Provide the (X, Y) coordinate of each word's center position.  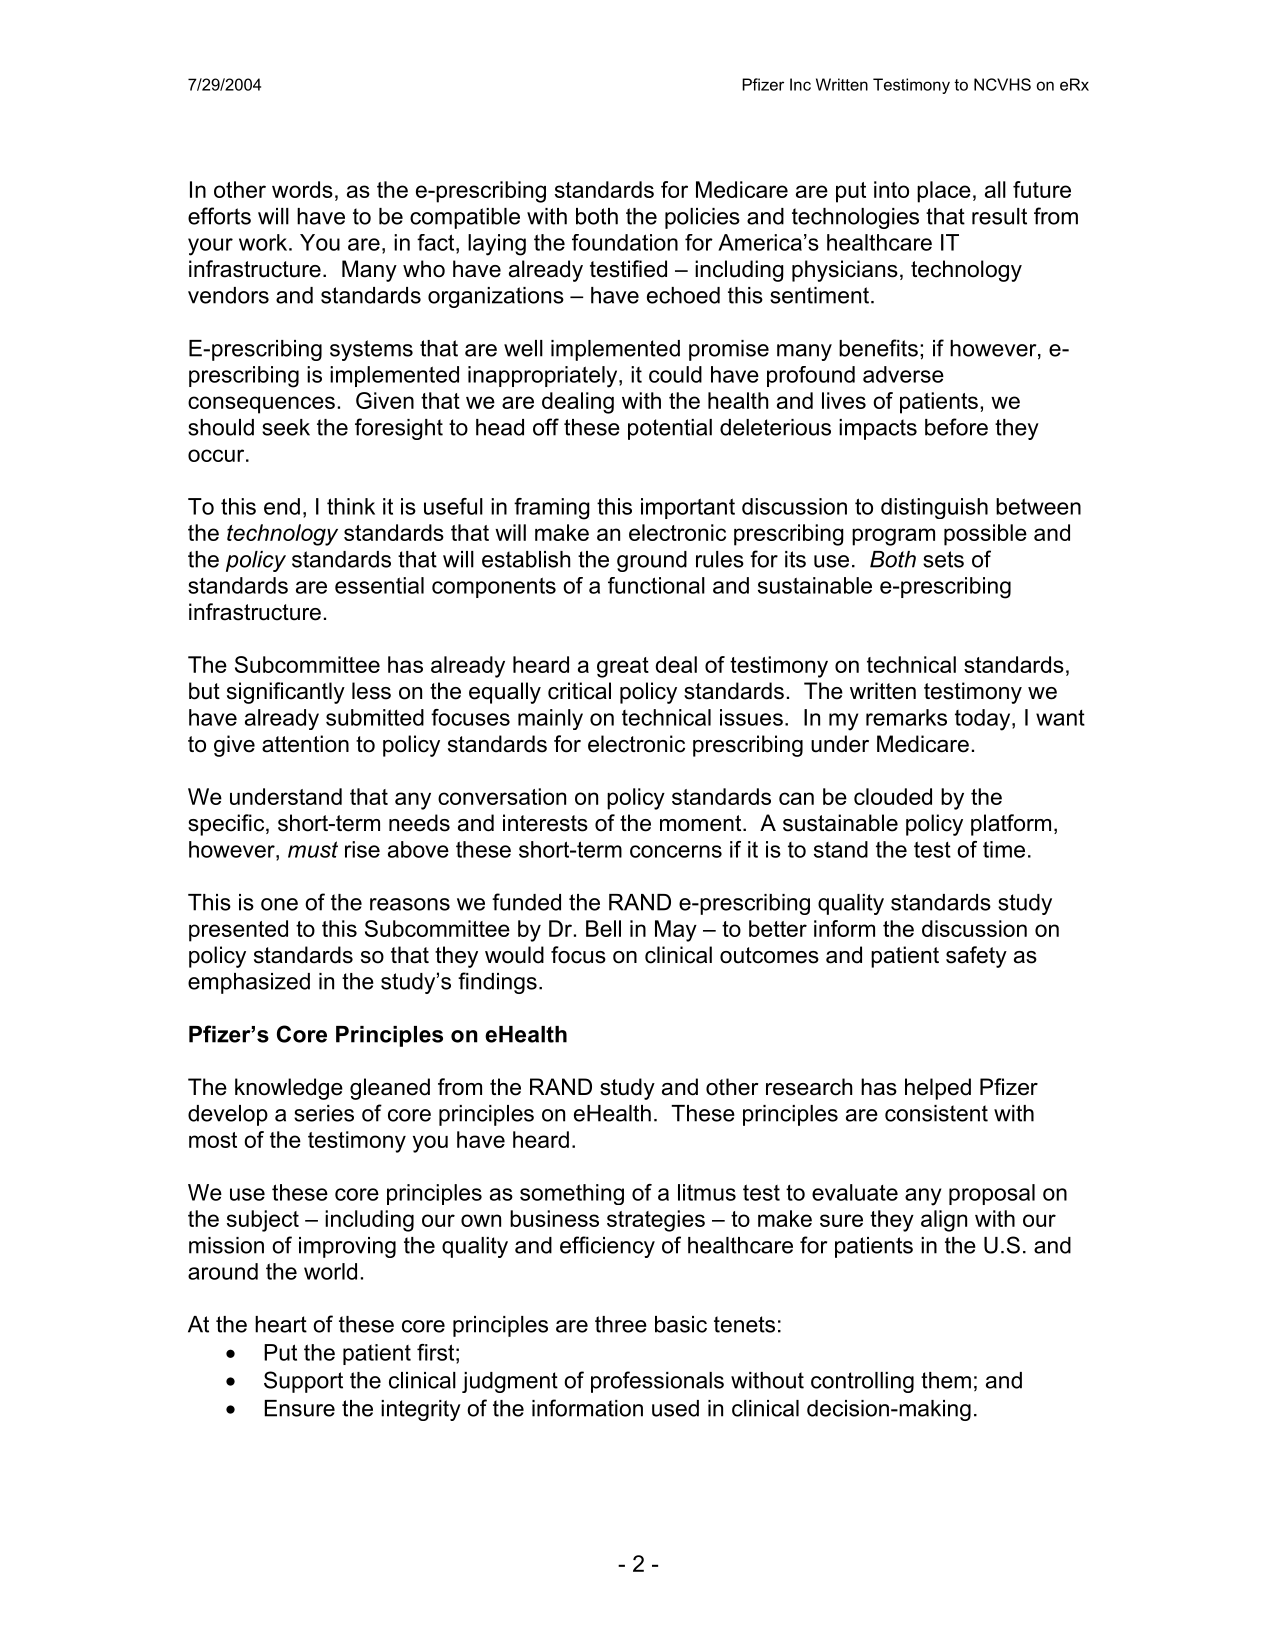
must (313, 849)
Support (303, 1382)
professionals (657, 1382)
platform (1011, 825)
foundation (625, 242)
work (264, 242)
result (999, 216)
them (946, 1380)
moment (702, 823)
